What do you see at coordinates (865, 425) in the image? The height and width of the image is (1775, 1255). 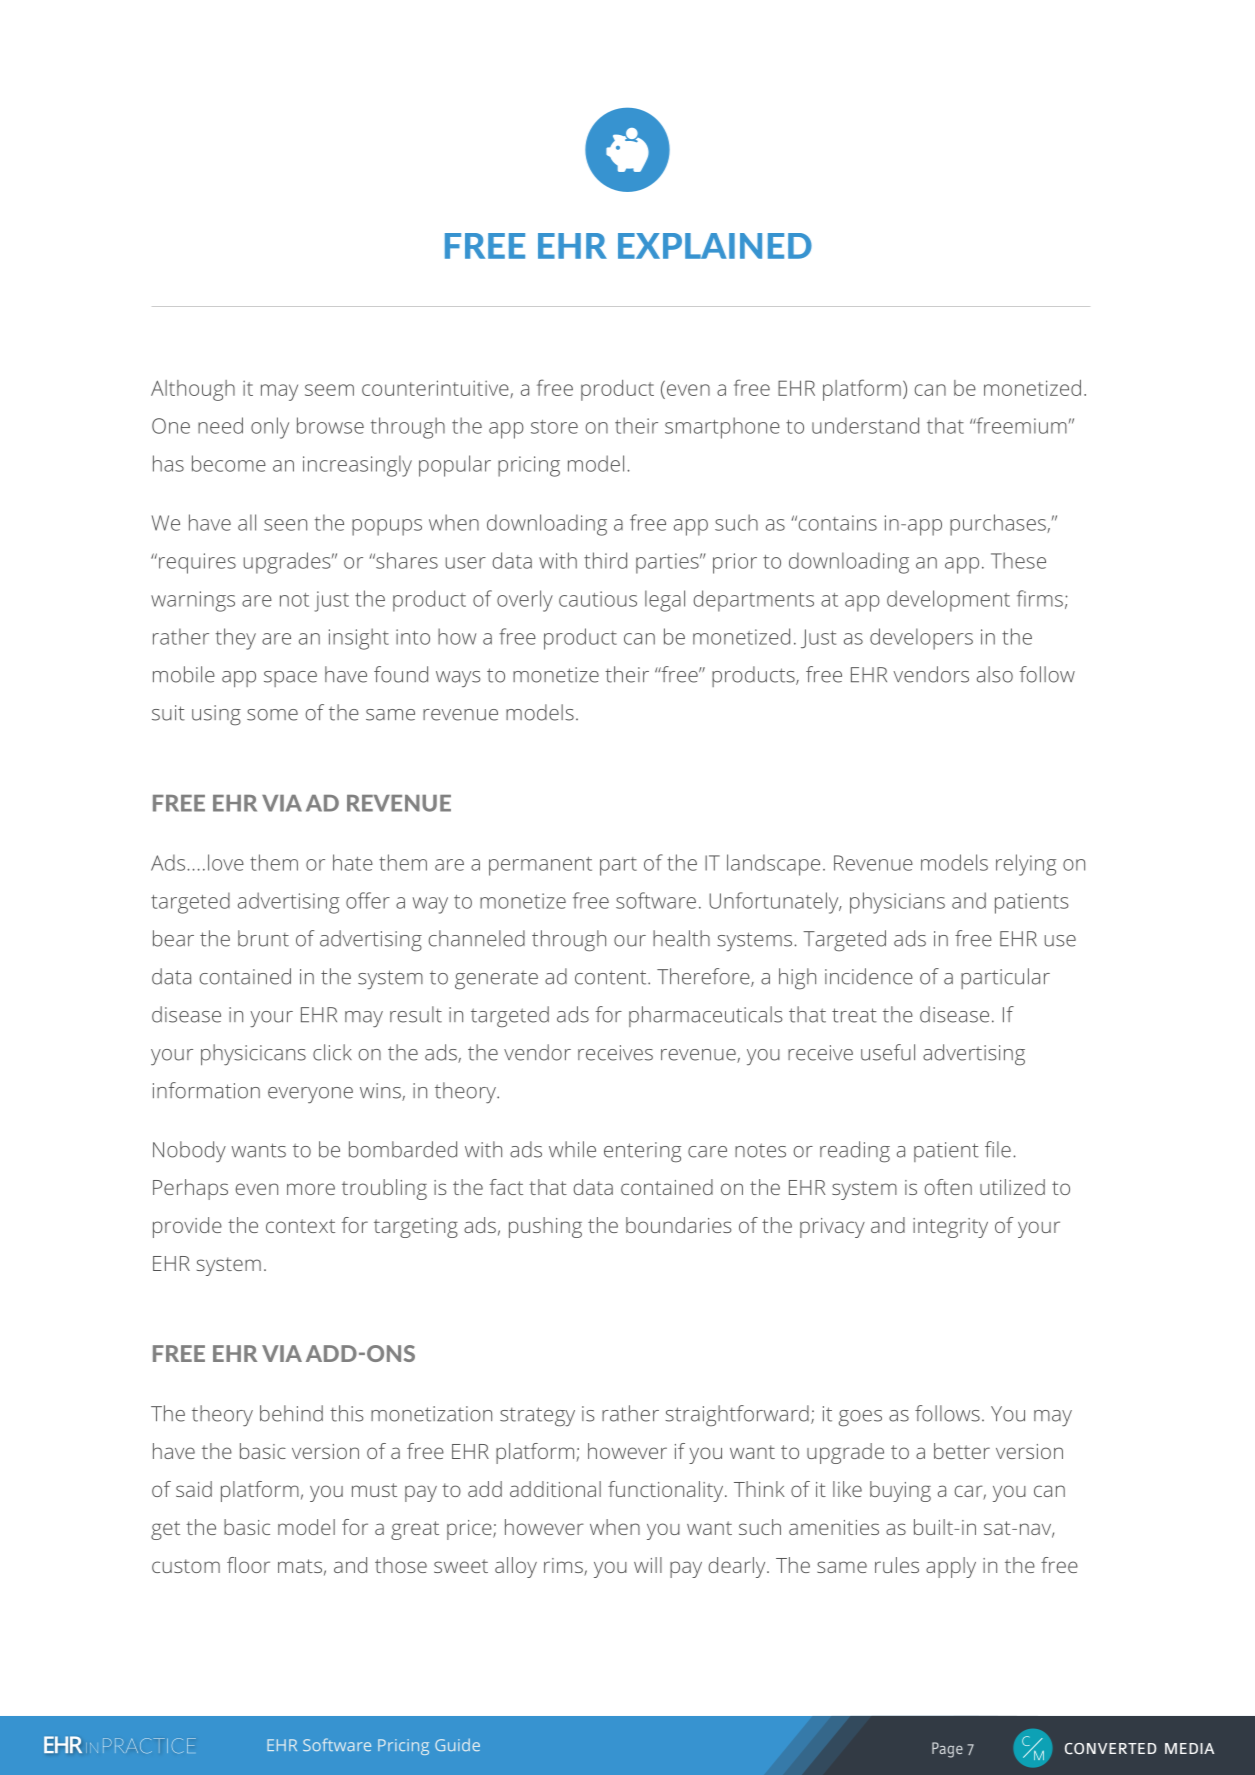 I see `understand` at bounding box center [865, 425].
